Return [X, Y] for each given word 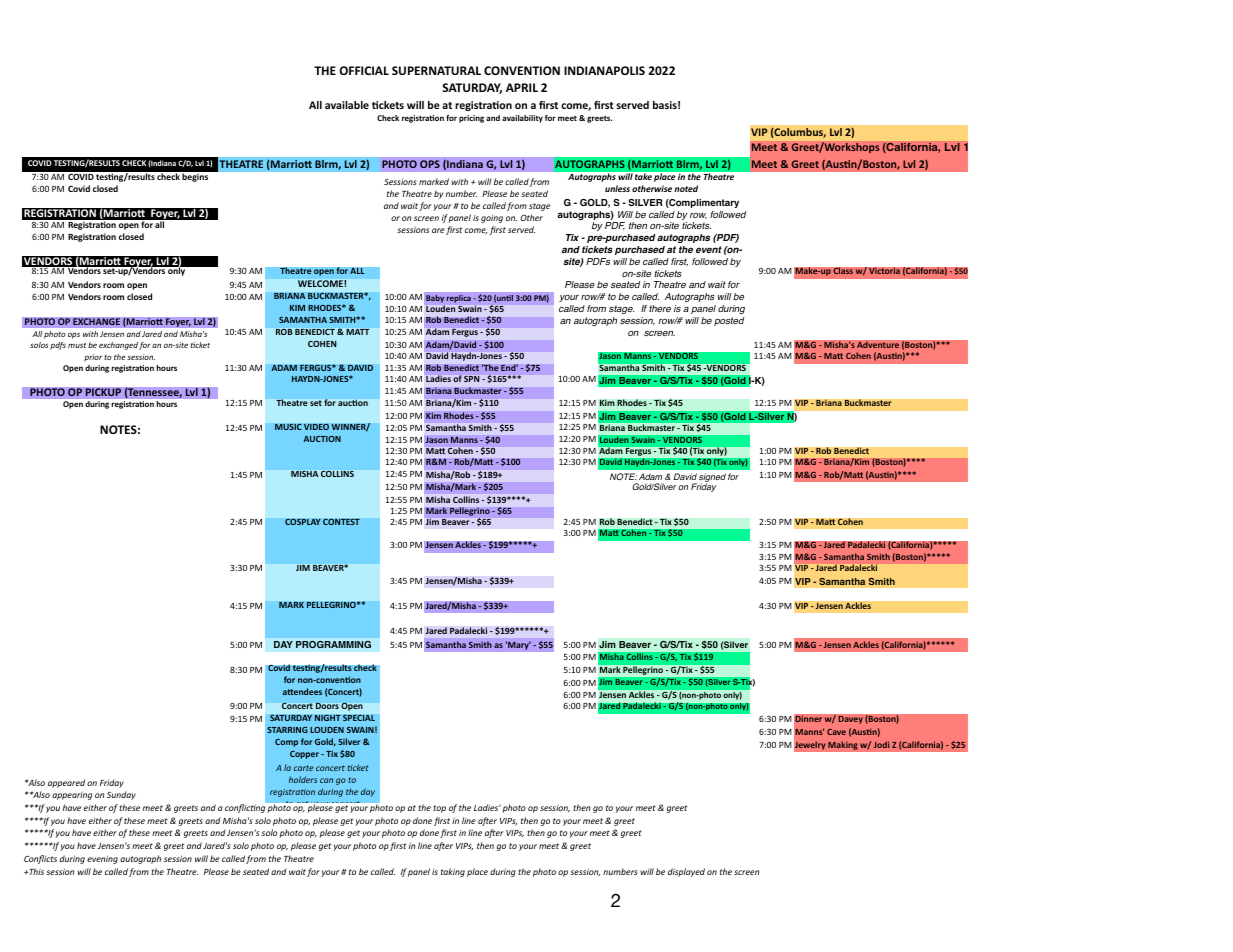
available [347, 105]
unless [617, 188]
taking [453, 872]
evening [102, 859]
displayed [686, 872]
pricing [471, 119]
